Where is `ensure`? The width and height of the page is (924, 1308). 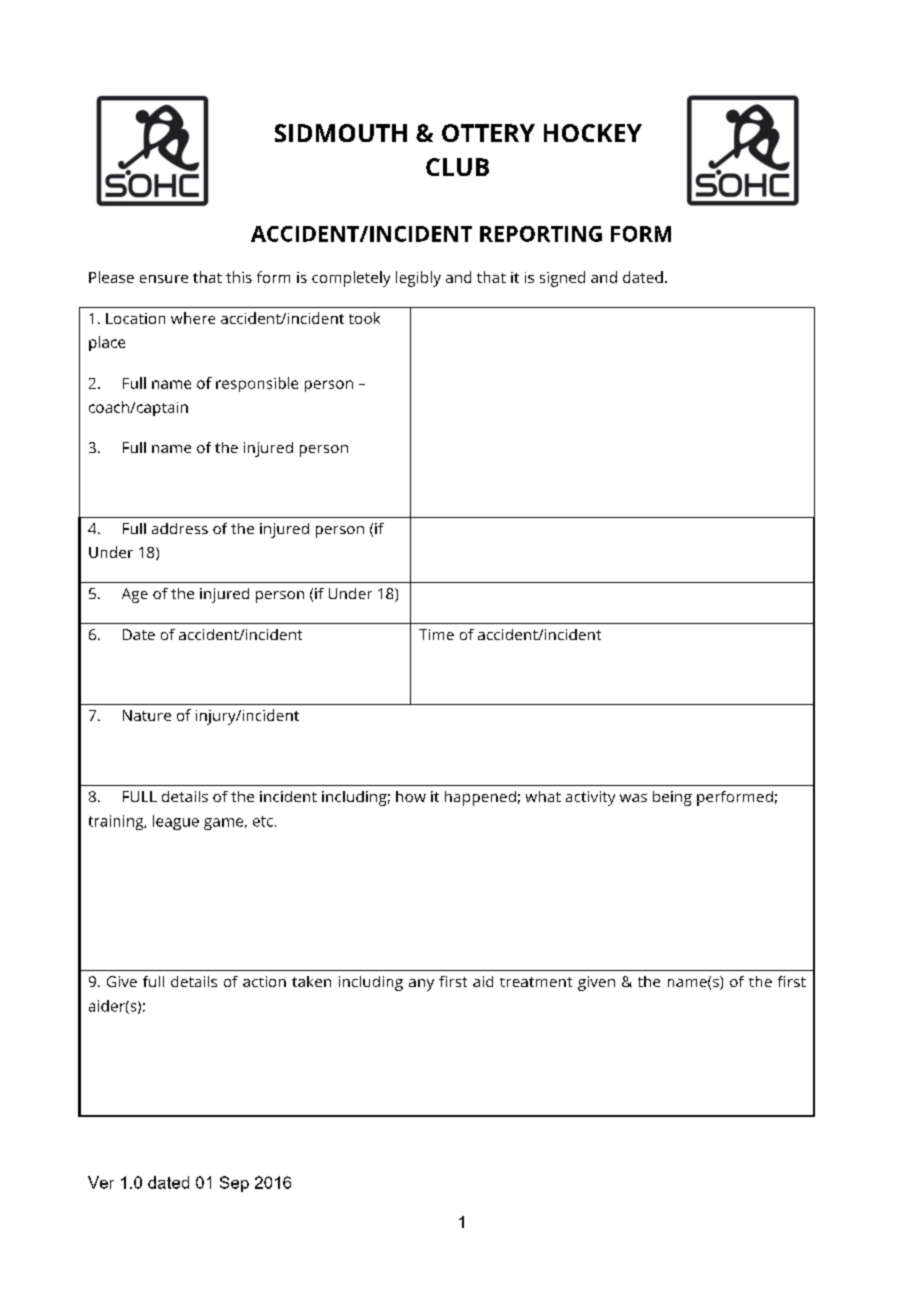 ensure is located at coordinates (164, 279).
